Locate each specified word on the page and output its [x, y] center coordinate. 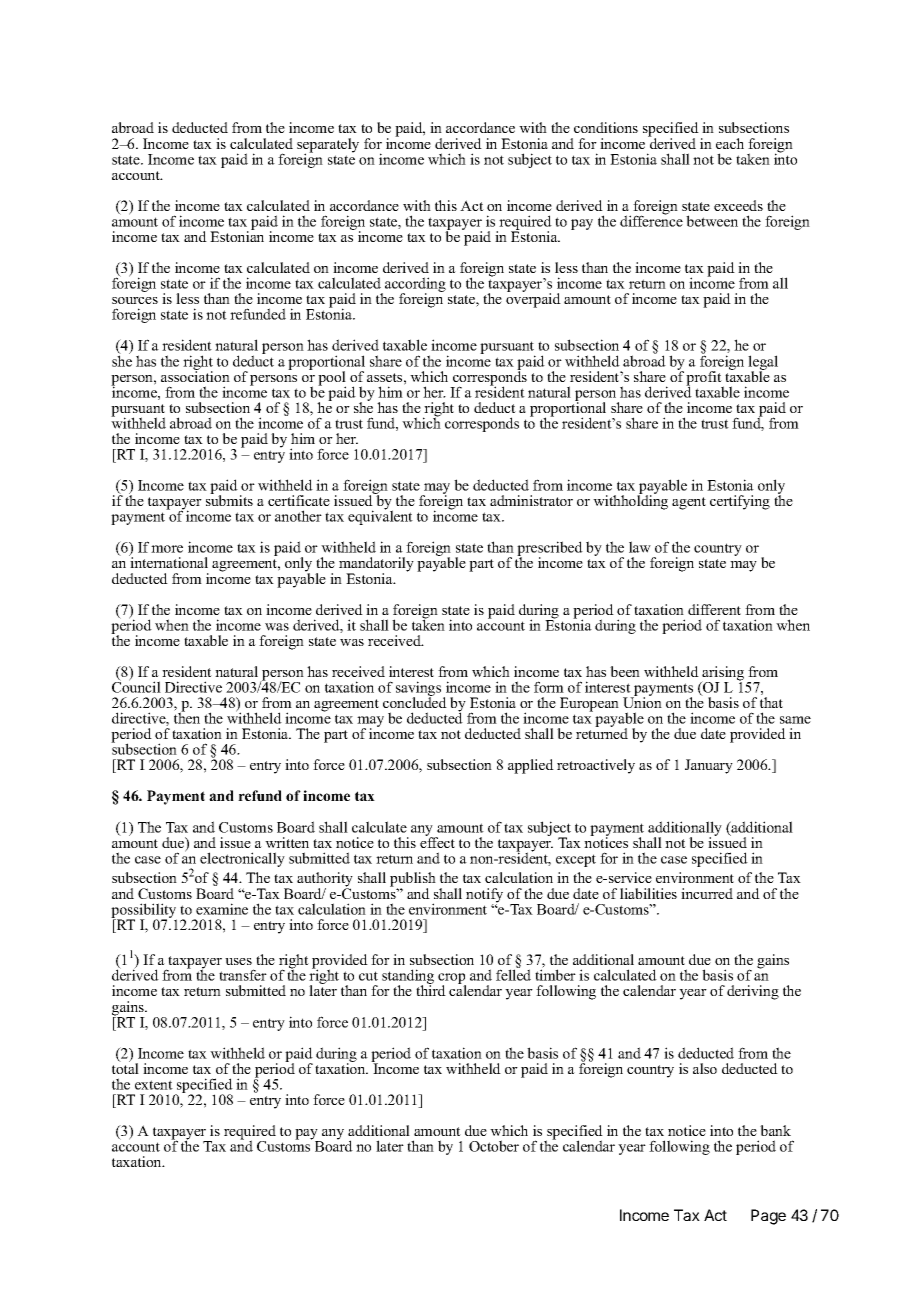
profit [705, 379]
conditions [606, 127]
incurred [707, 893]
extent [154, 1085]
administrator [531, 500]
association [195, 375]
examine [222, 909]
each [730, 143]
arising [722, 674]
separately [328, 146]
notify [484, 896]
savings [420, 690]
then [187, 717]
